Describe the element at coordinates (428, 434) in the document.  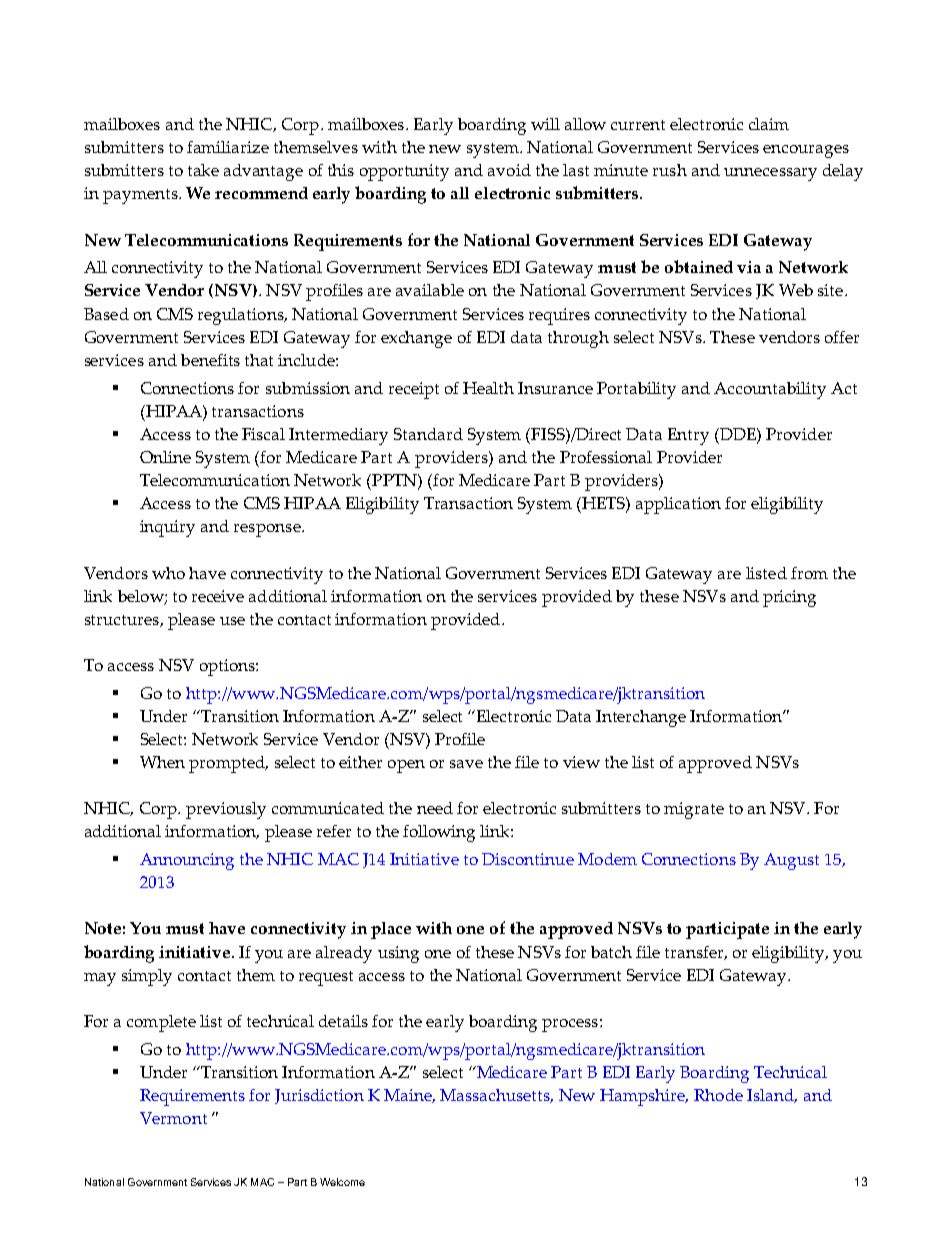
I see `Standard` at that location.
